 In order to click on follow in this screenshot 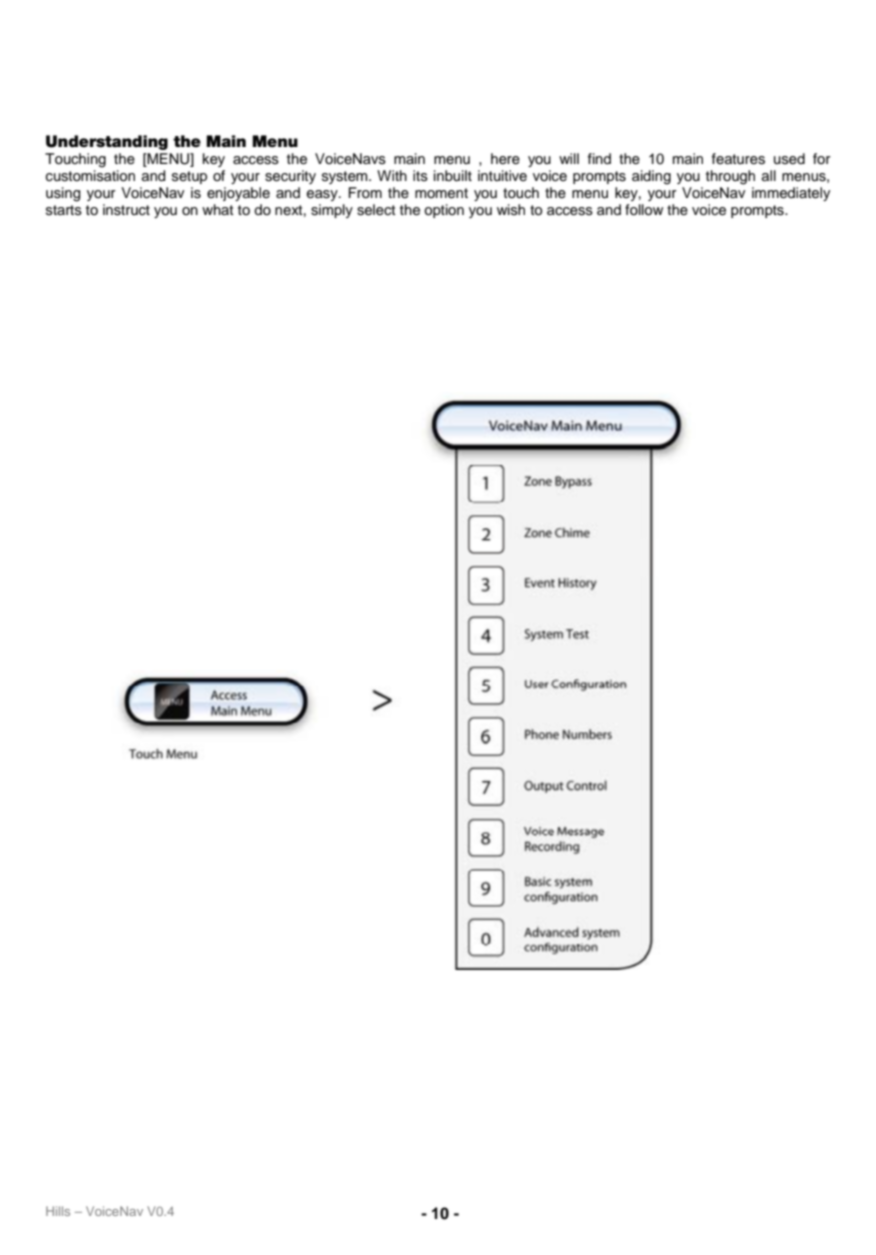, I will do `click(644, 210)`.
